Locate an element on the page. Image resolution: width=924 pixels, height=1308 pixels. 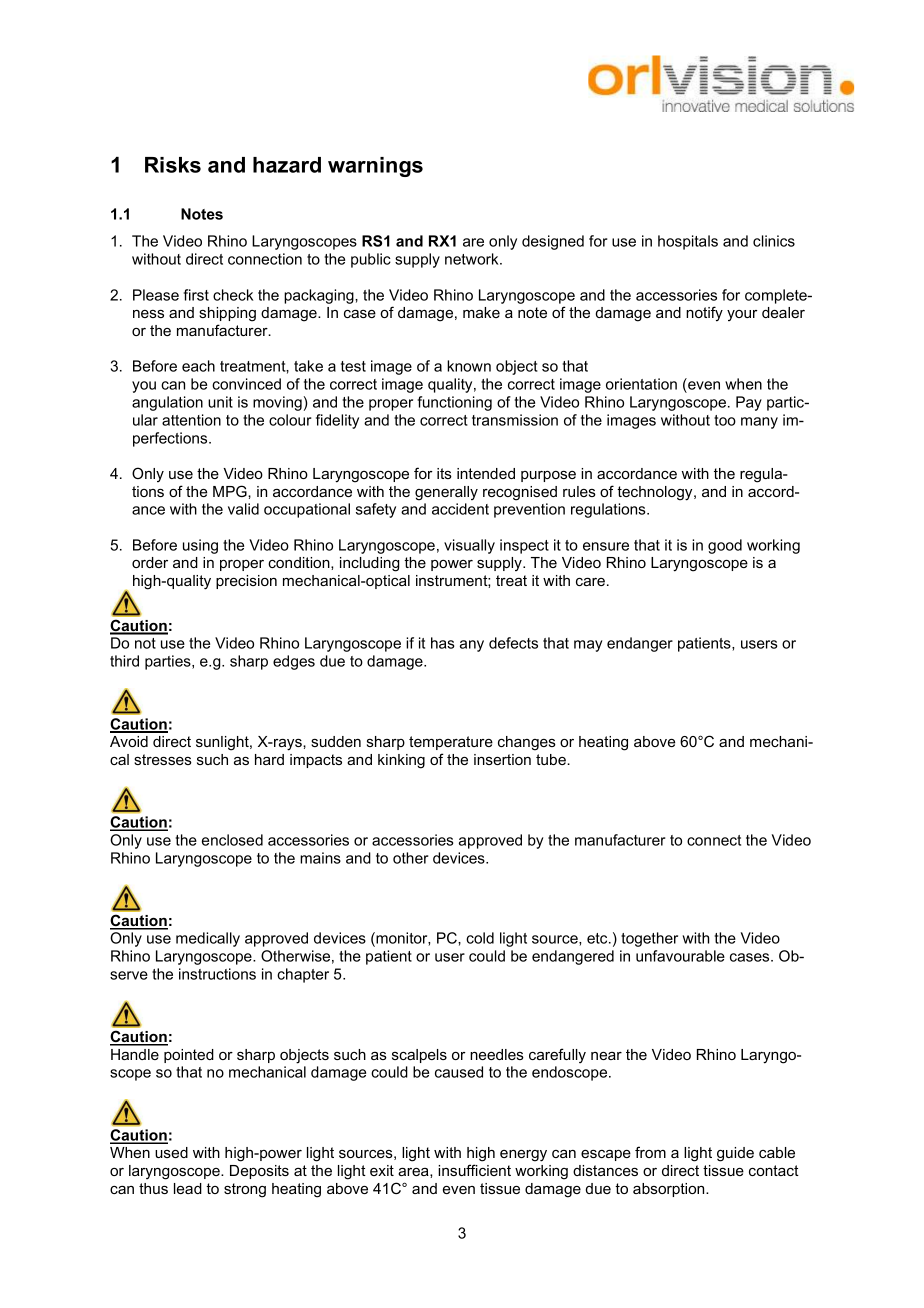
network is located at coordinates (473, 259).
